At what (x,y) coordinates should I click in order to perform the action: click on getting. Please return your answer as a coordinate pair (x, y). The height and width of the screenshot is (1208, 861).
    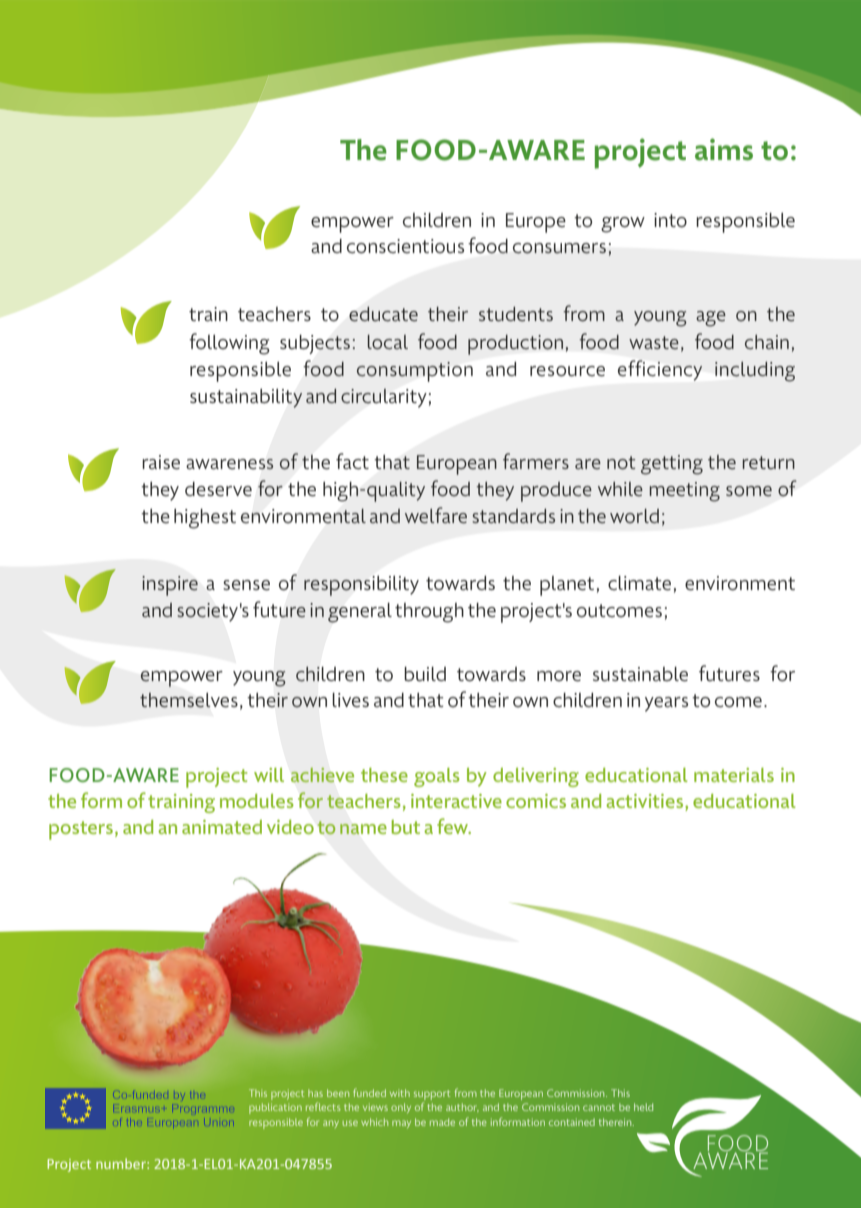
    Looking at the image, I should click on (672, 465).
